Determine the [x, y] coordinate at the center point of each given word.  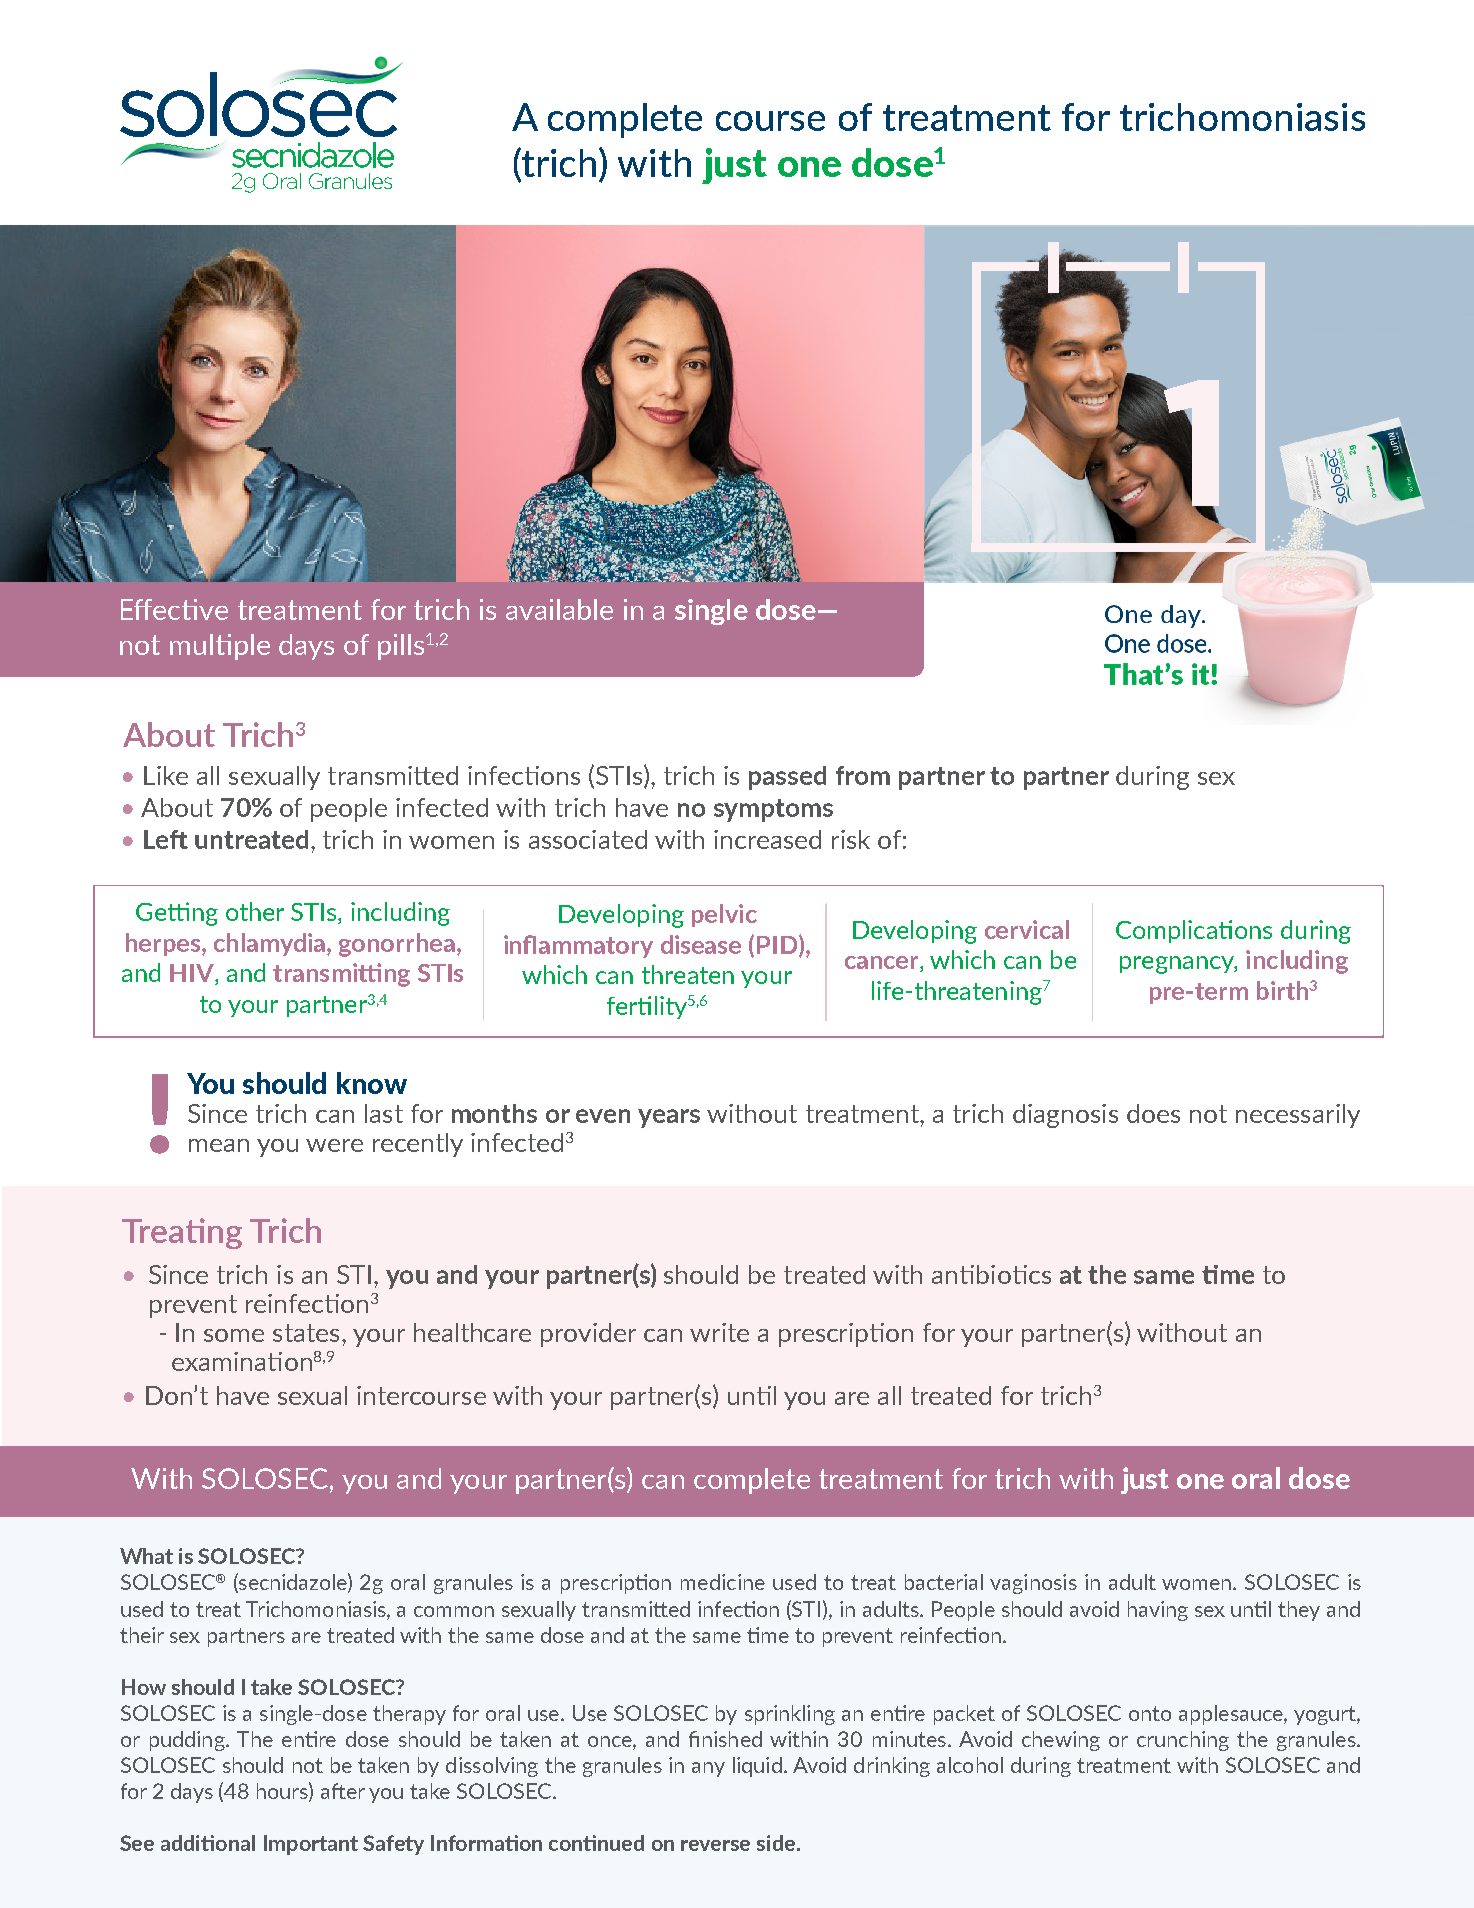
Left [166, 839]
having [1158, 1611]
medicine [723, 1582]
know [372, 1083]
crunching [1183, 1741]
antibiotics [991, 1274]
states [306, 1333]
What [146, 1556]
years [669, 1118]
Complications [1194, 931]
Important [311, 1845]
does [1153, 1113]
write [719, 1332]
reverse [715, 1845]
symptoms [773, 810]
